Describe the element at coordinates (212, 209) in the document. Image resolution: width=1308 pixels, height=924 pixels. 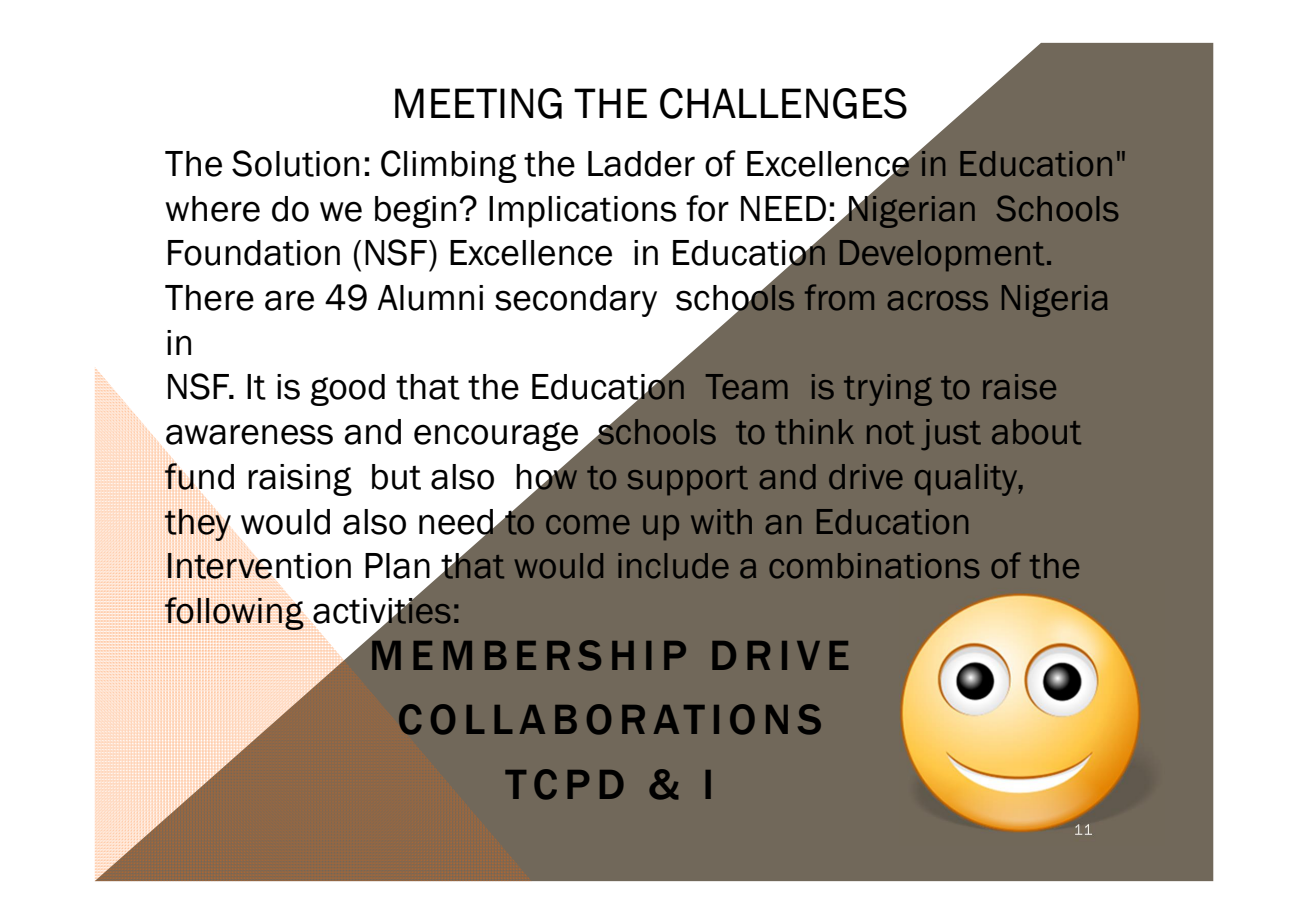
I see `where` at that location.
